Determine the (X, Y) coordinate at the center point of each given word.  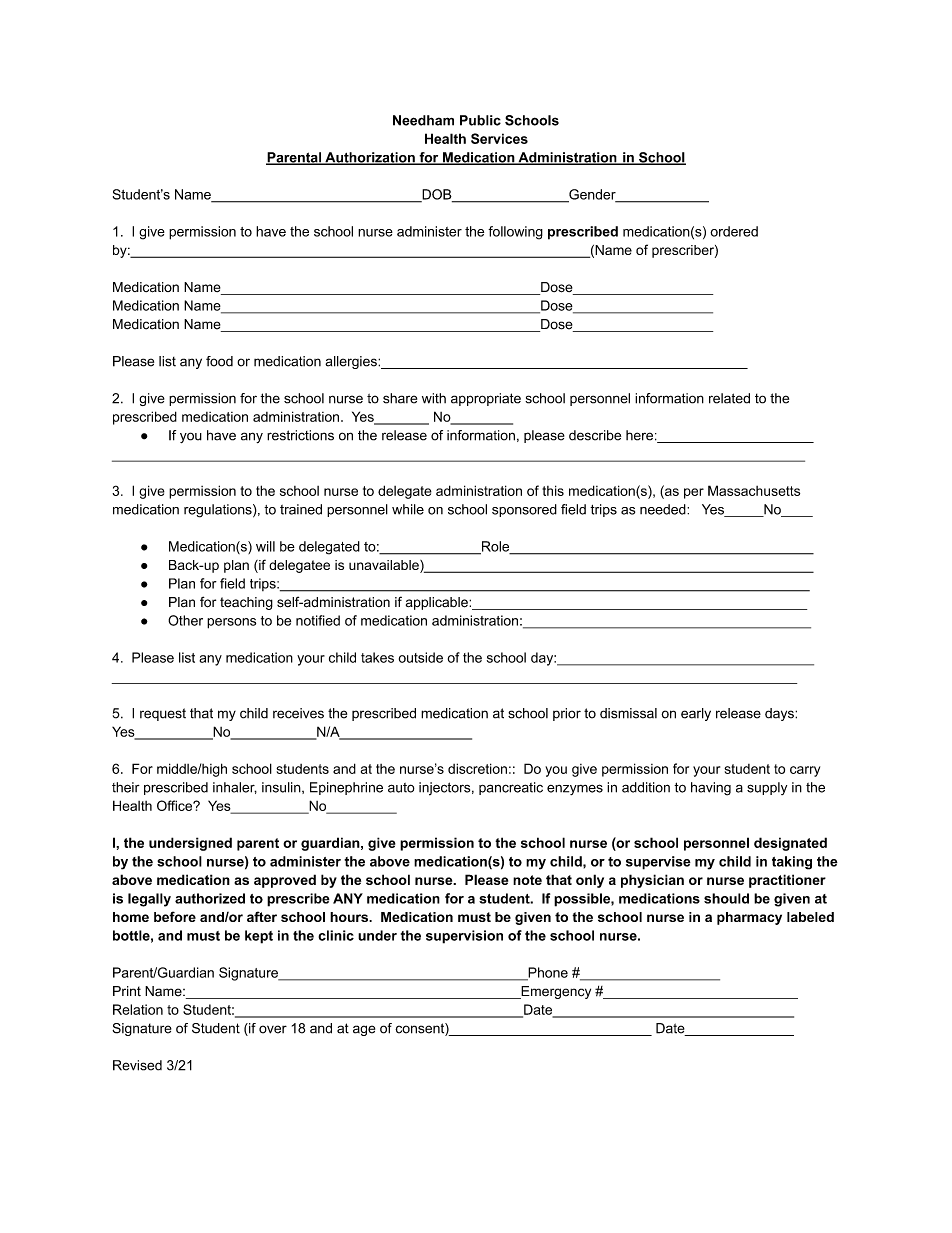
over (273, 1029)
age (364, 1030)
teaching (246, 603)
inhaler (235, 788)
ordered (734, 231)
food (219, 361)
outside (421, 657)
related (729, 398)
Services (499, 138)
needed (664, 509)
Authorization (370, 158)
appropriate (486, 399)
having (711, 789)
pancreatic (511, 788)
